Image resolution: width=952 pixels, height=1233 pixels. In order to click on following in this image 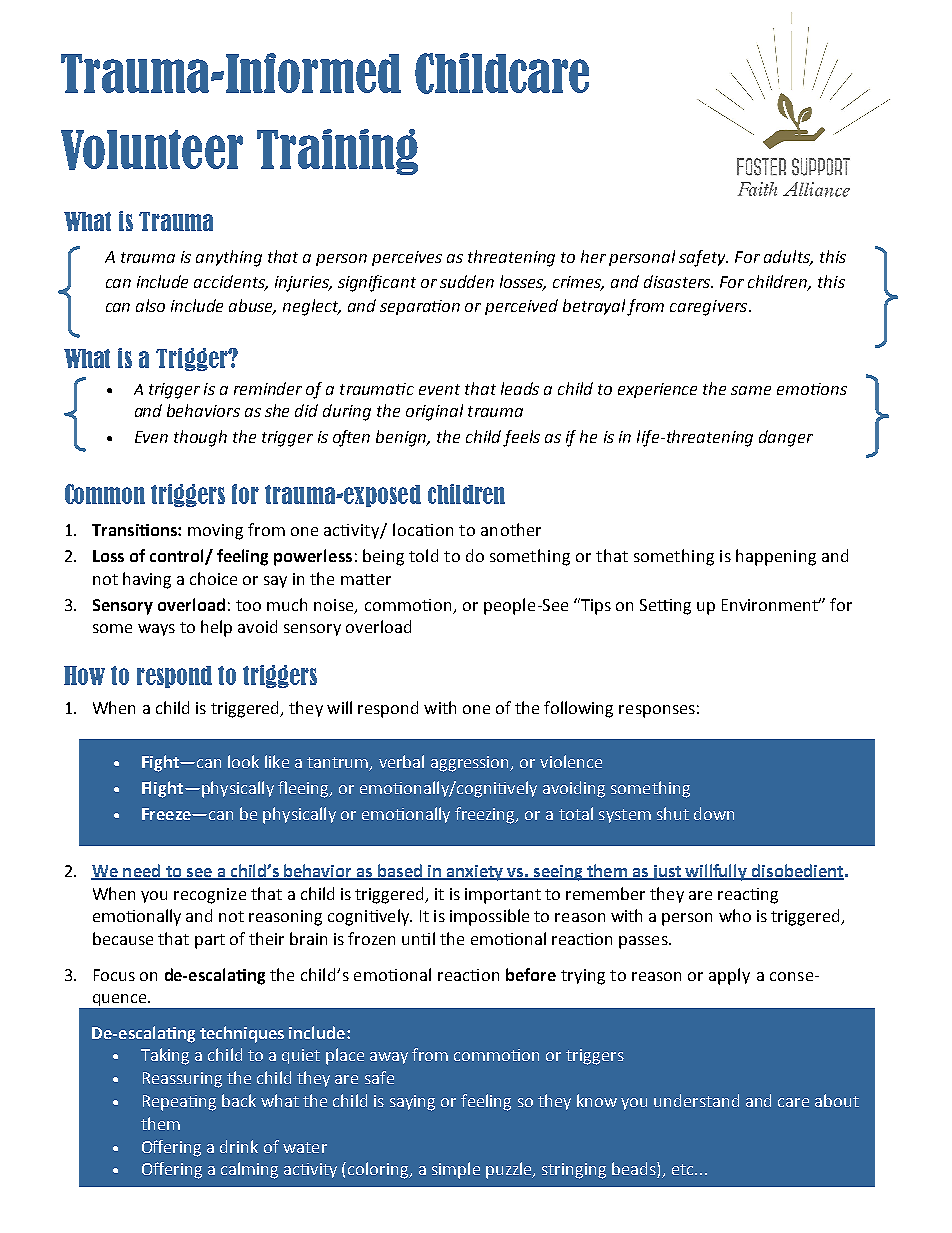, I will do `click(578, 709)`.
